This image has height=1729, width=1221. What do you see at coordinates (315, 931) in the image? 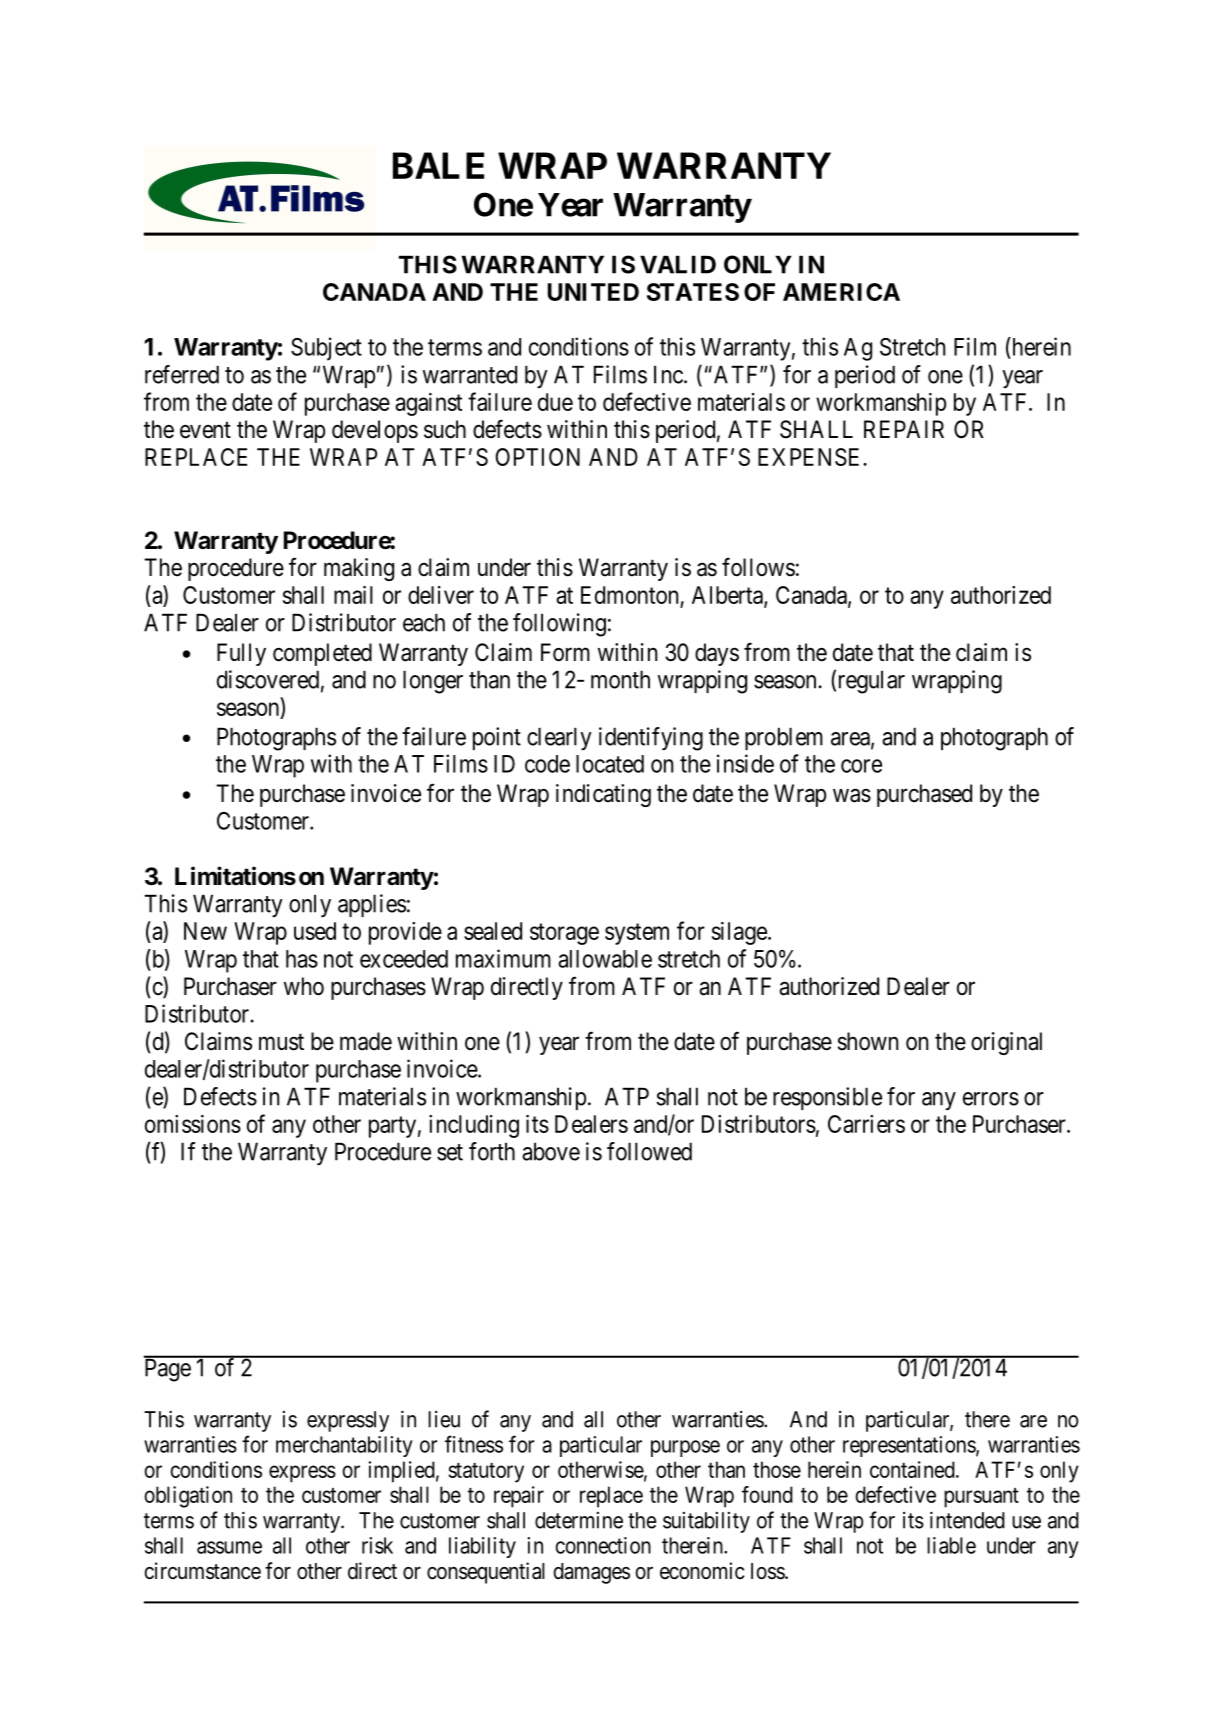
I see `used` at bounding box center [315, 931].
